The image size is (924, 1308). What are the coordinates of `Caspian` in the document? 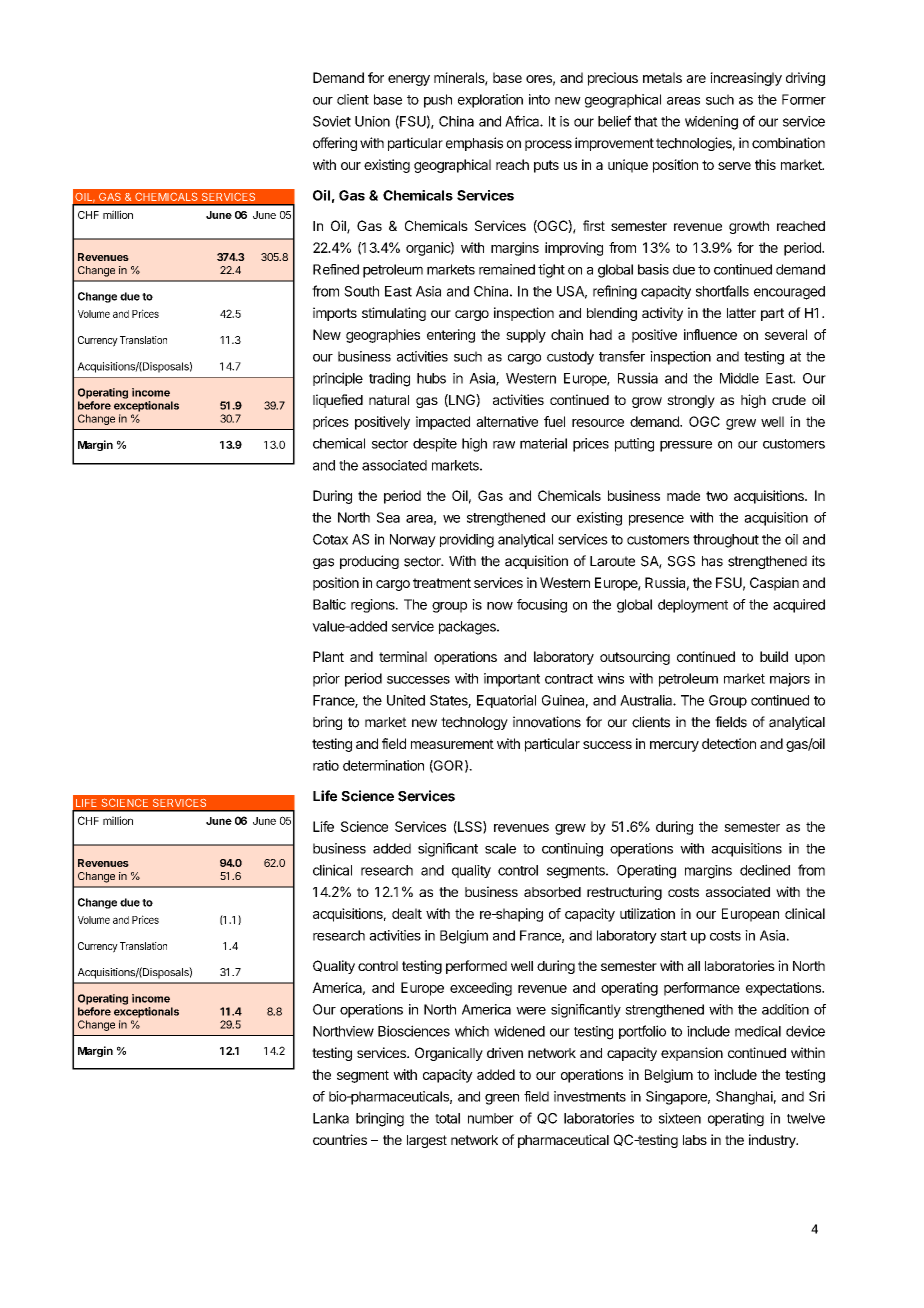 It's located at (774, 584).
